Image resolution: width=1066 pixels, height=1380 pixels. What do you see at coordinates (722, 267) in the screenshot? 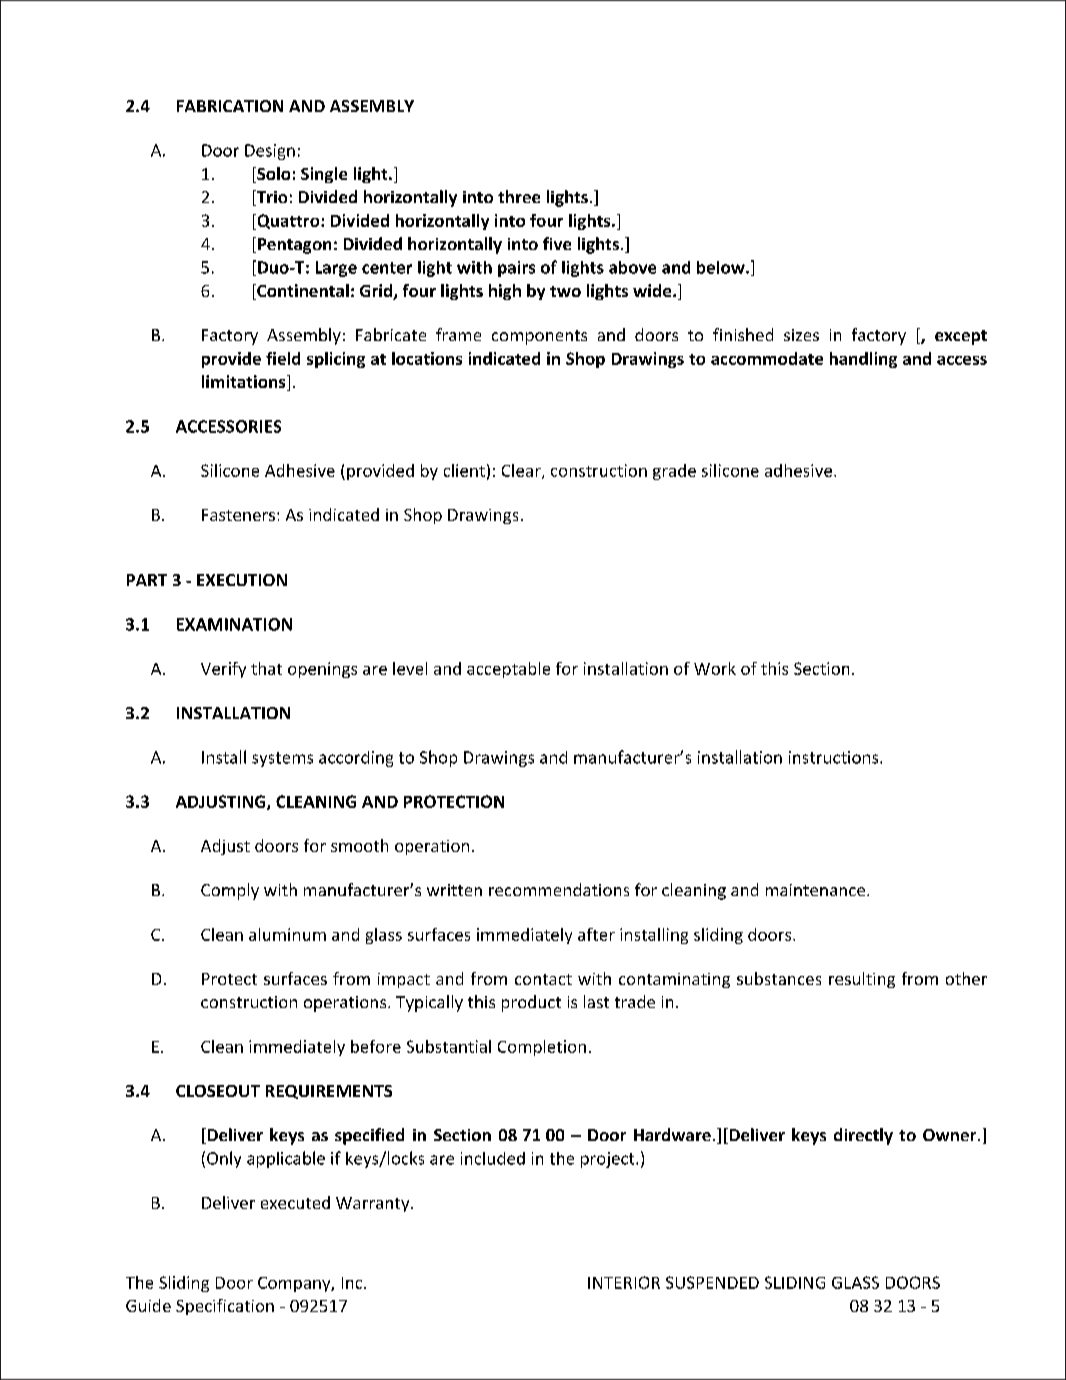
I see `below` at bounding box center [722, 267].
